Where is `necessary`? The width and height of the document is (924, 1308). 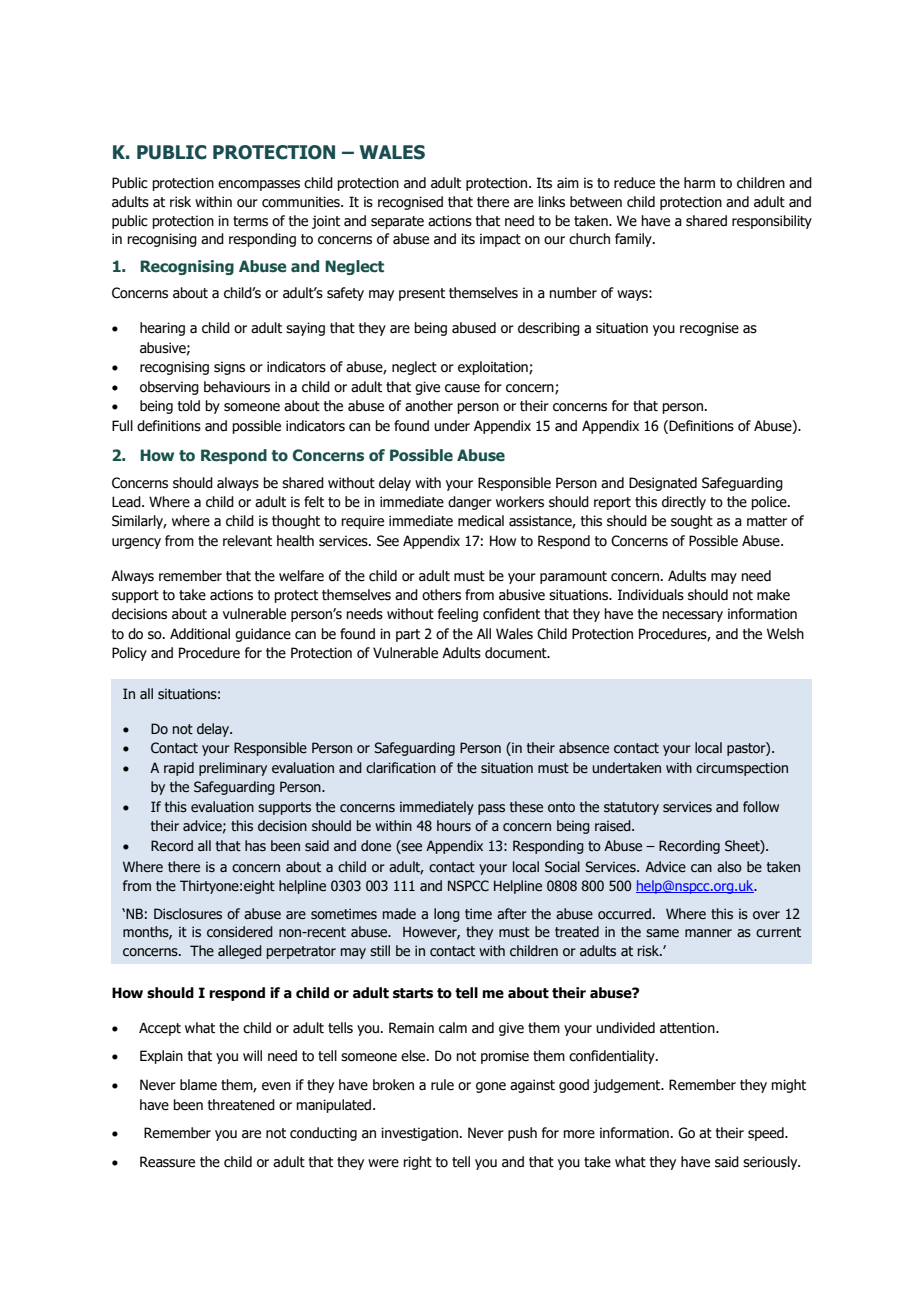 necessary is located at coordinates (692, 616).
